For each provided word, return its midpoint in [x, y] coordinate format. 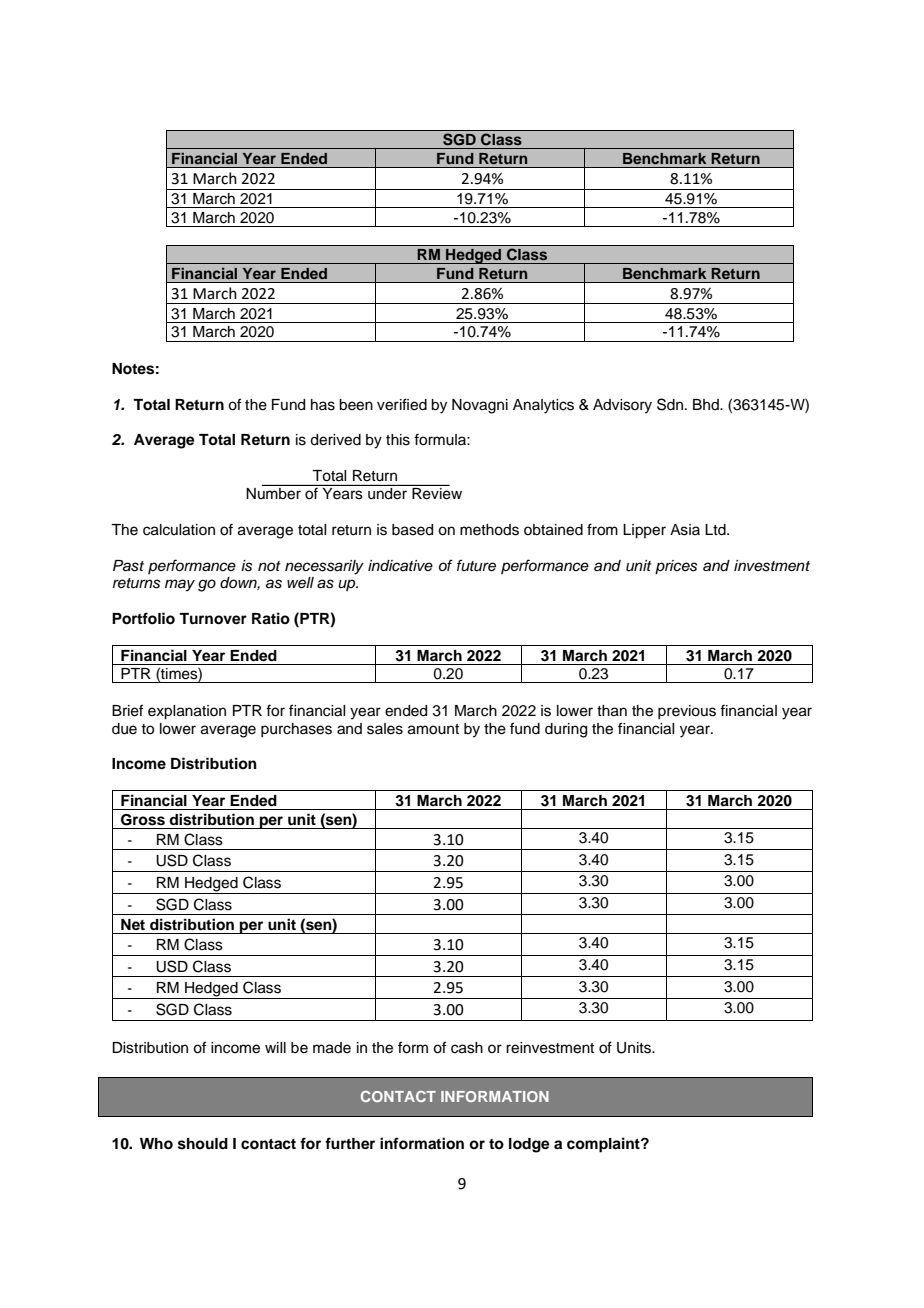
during [566, 730]
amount [433, 729]
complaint [604, 1145]
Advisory [622, 406]
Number [274, 492]
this [398, 440]
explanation [187, 712]
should [203, 1144]
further [350, 1143]
